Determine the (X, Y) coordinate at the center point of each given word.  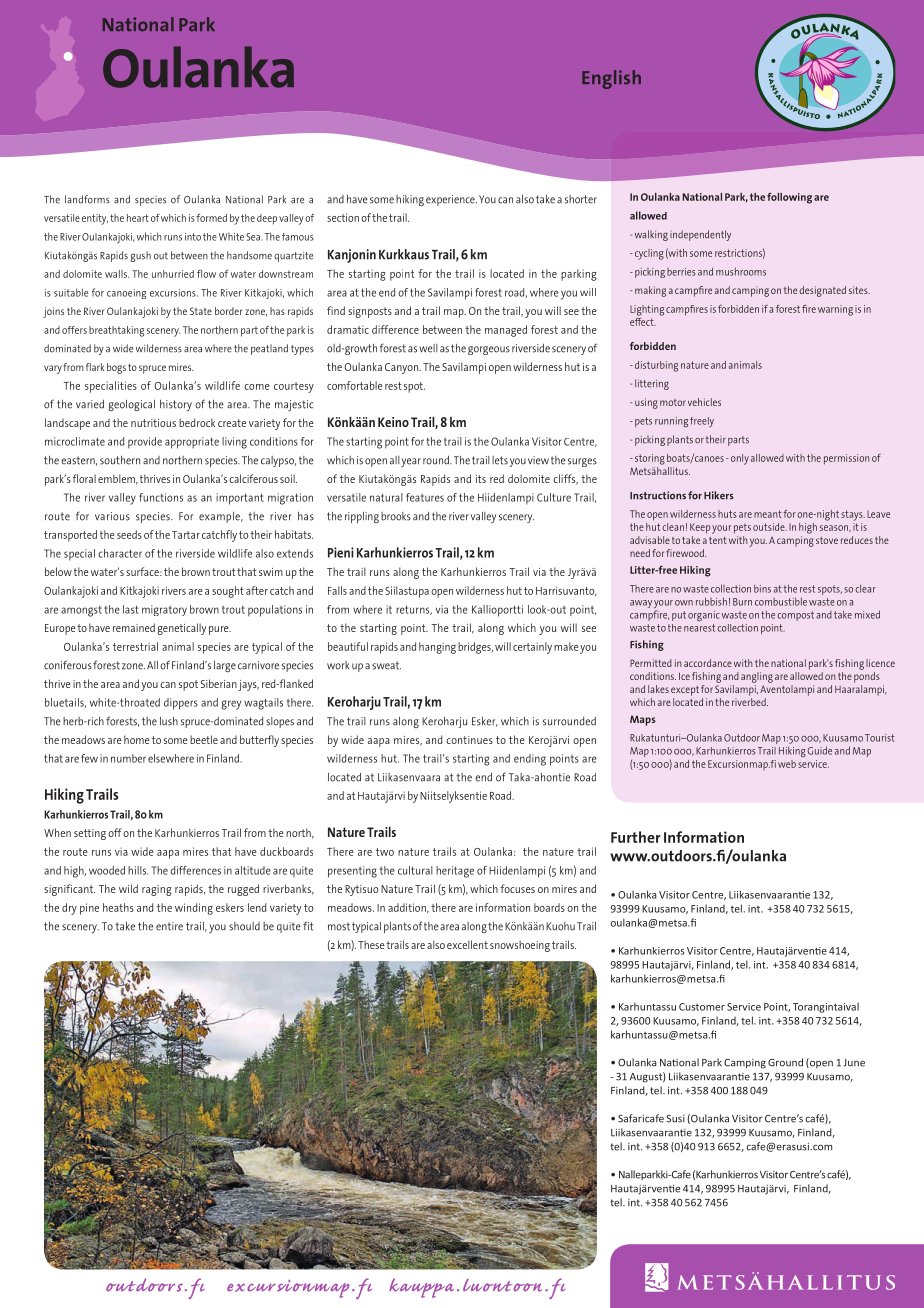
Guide (820, 750)
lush (169, 721)
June (854, 1063)
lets (500, 460)
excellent (467, 944)
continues (469, 740)
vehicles (704, 402)
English (611, 79)
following (789, 198)
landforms (87, 199)
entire (169, 926)
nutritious (153, 423)
